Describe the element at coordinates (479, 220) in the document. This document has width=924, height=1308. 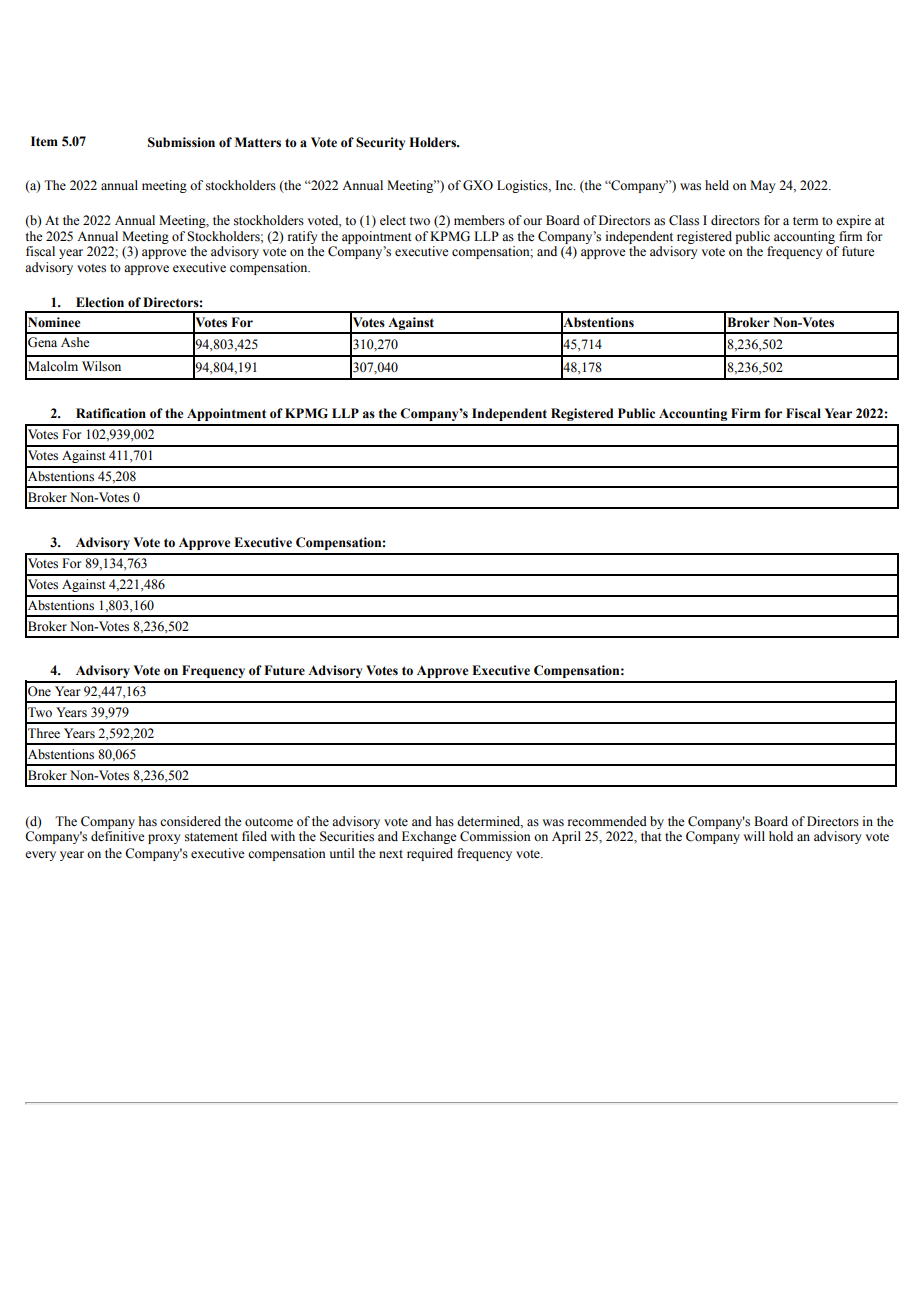
I see `members` at that location.
